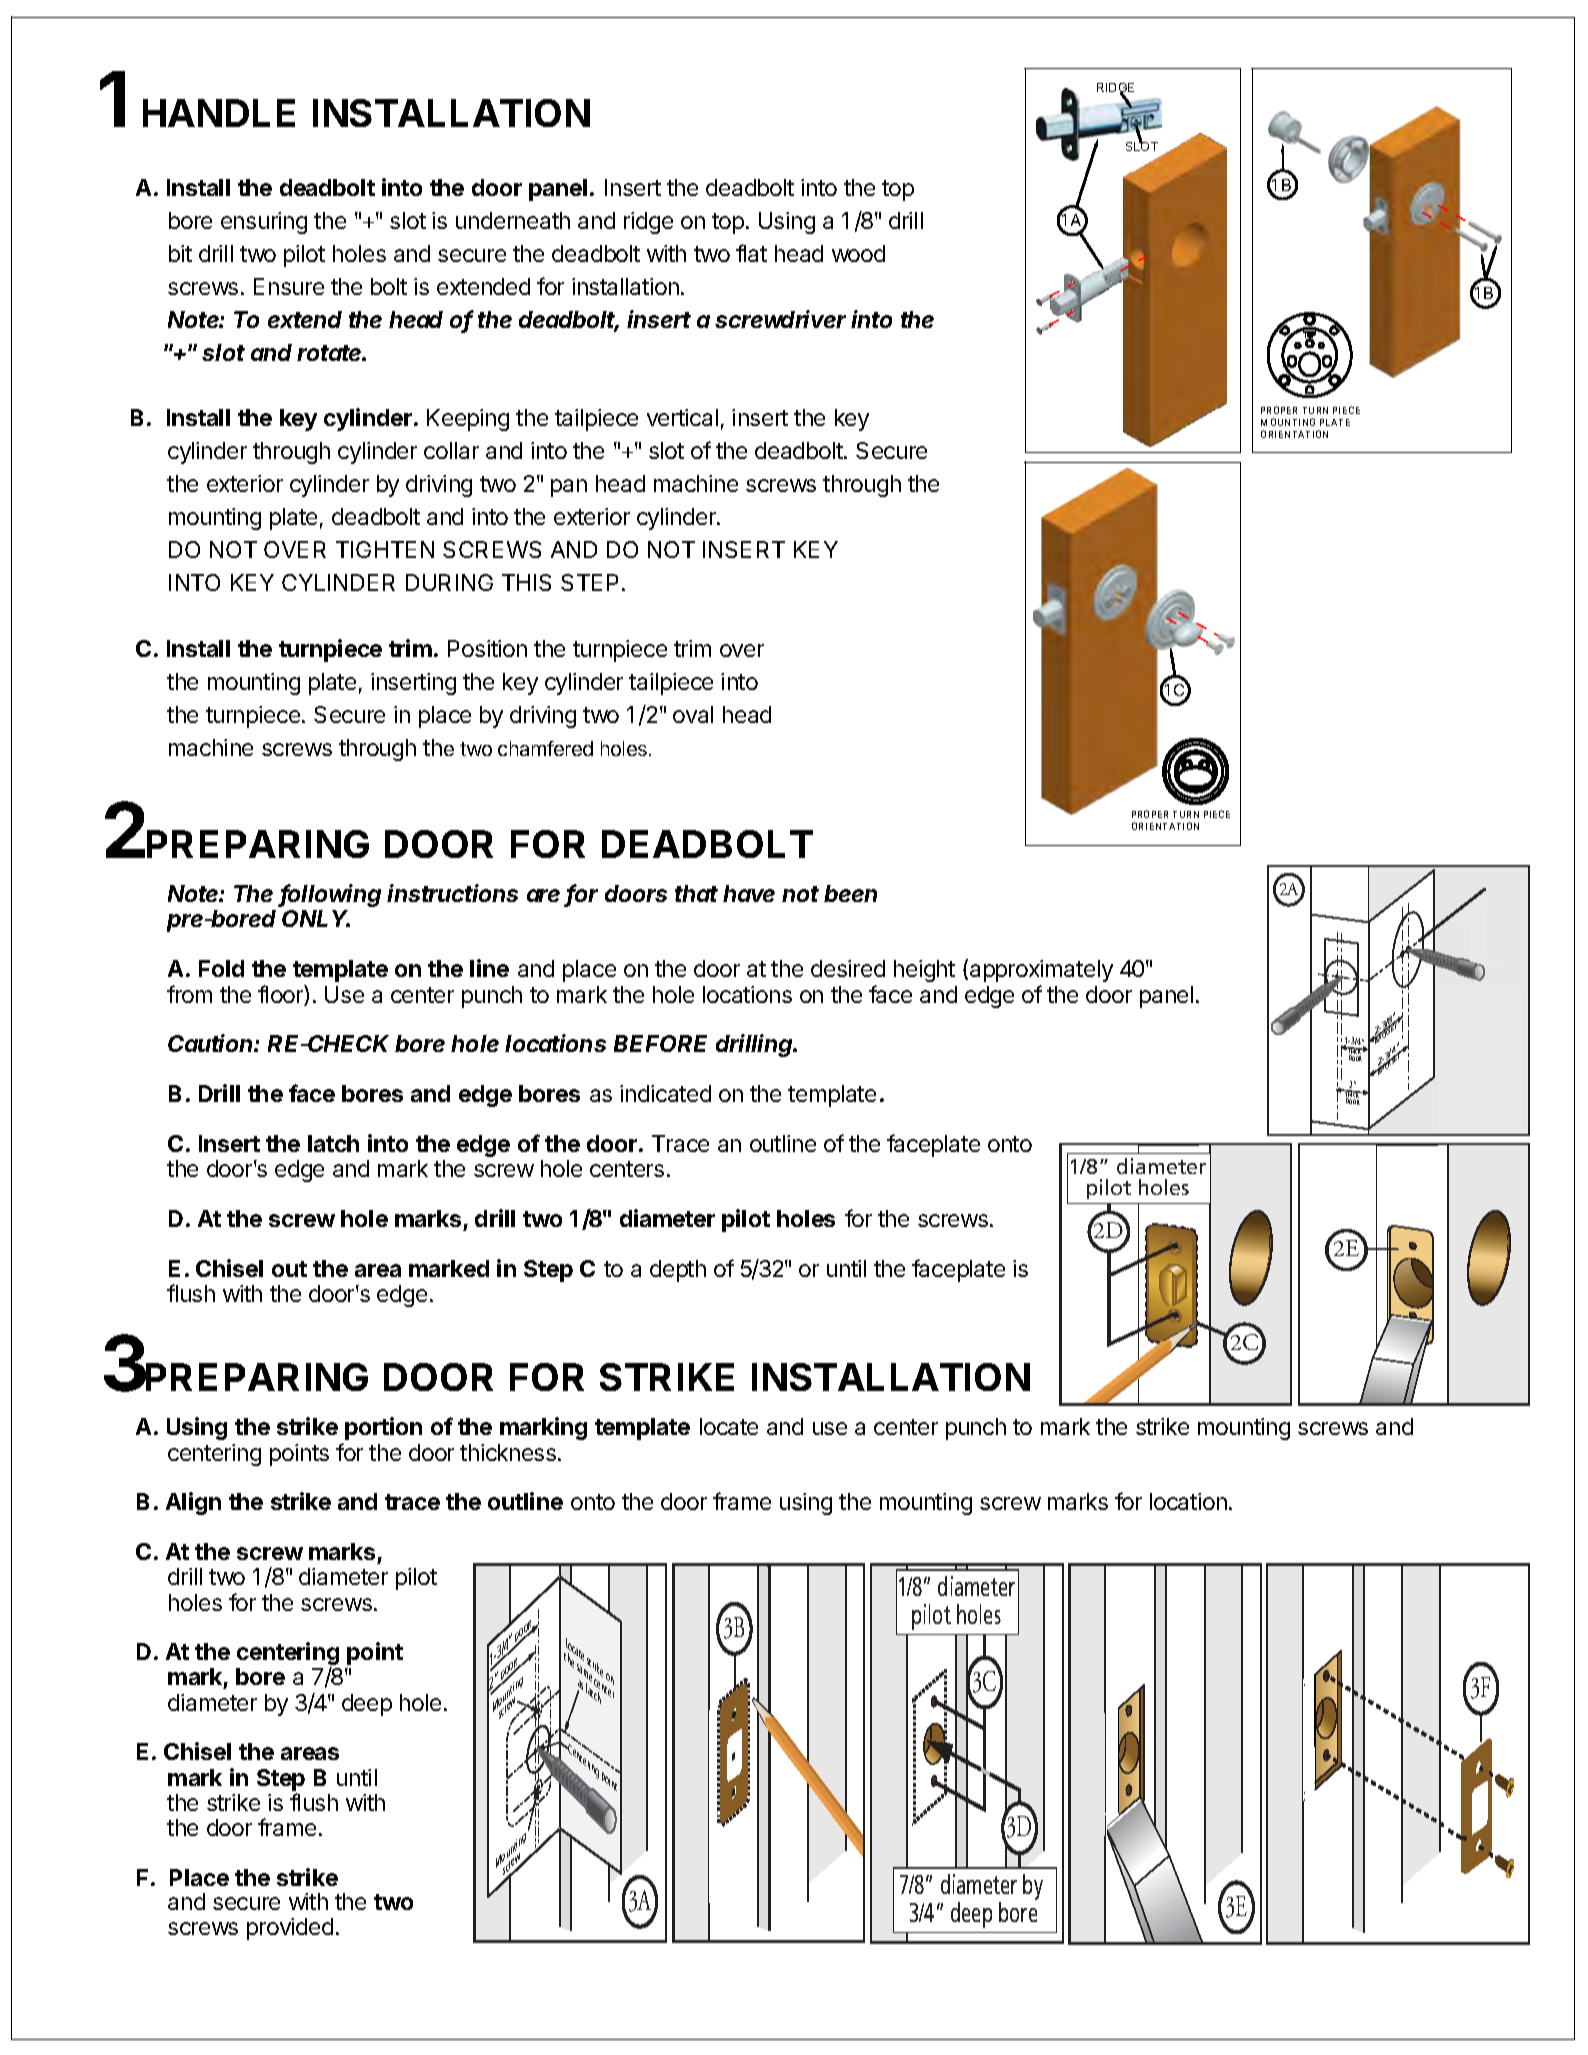 Image resolution: width=1588 pixels, height=2055 pixels. I want to click on height, so click(924, 971).
